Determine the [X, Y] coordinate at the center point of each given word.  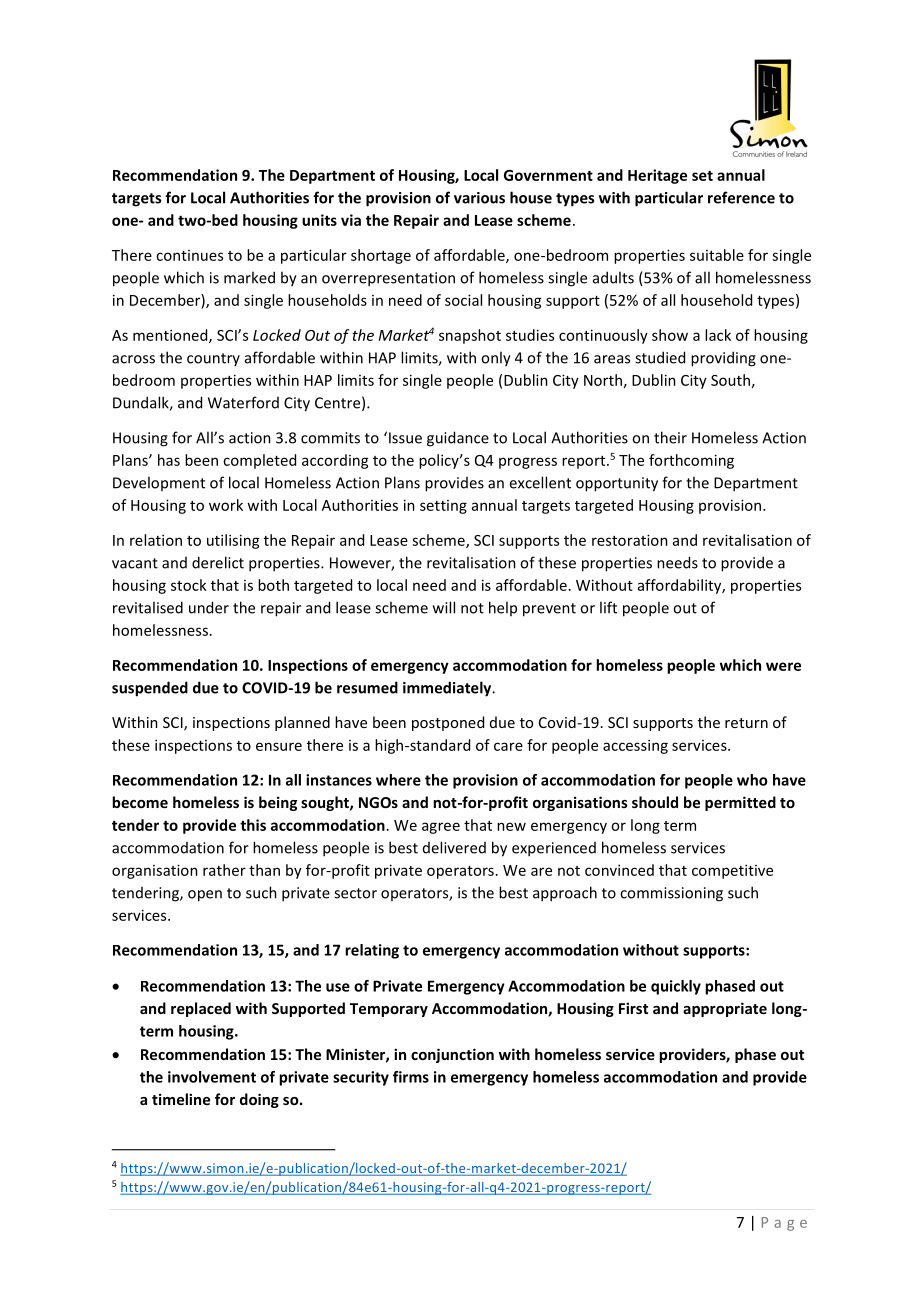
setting [443, 507]
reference [741, 197]
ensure [279, 746]
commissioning [671, 894]
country [213, 359]
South [730, 380]
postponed [448, 723]
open [205, 896]
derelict [218, 562]
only [496, 359]
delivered [454, 847]
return [746, 723]
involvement [212, 1077]
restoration [630, 540]
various [479, 198]
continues [189, 255]
